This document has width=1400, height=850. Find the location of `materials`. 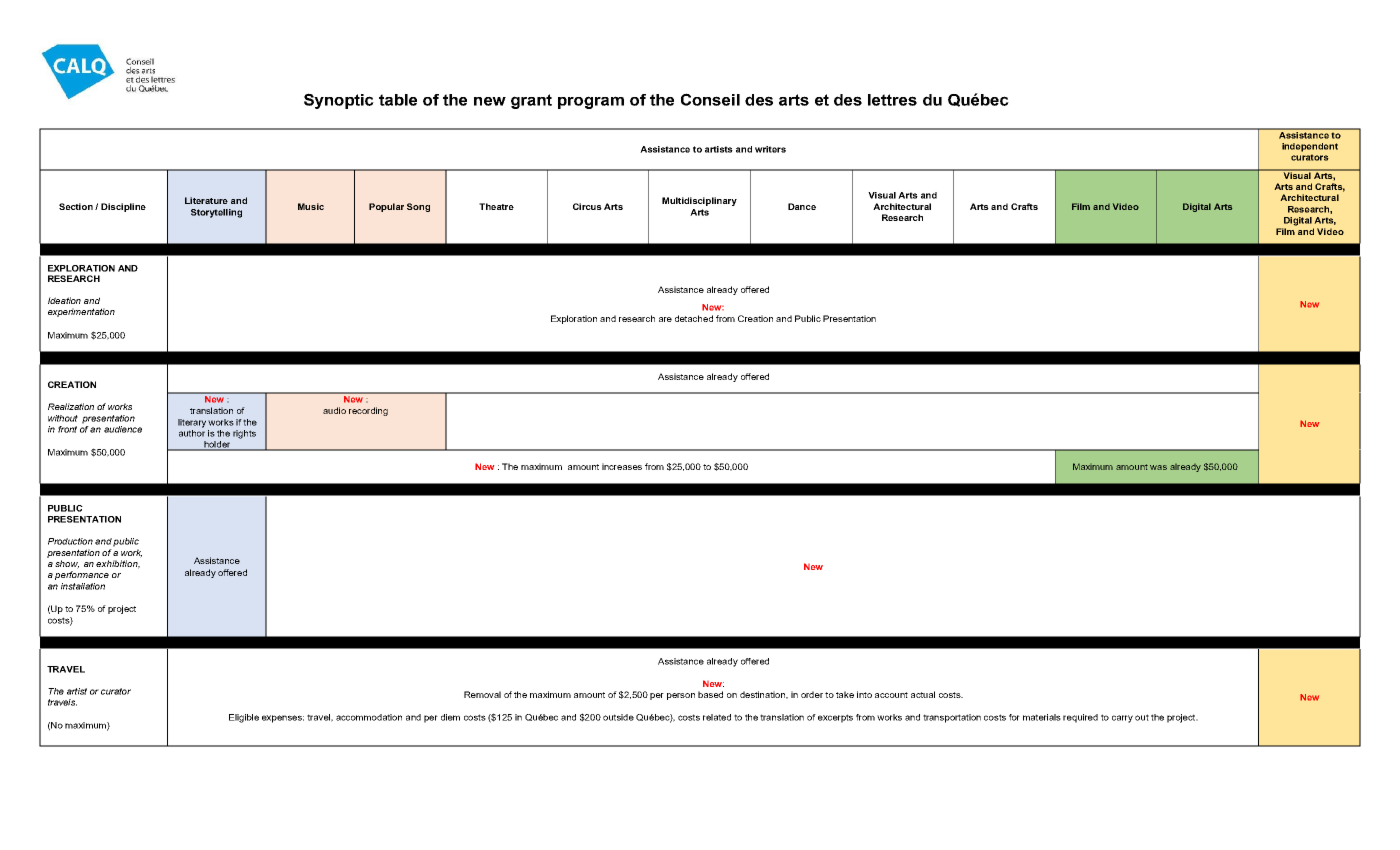

materials is located at coordinates (1042, 717).
